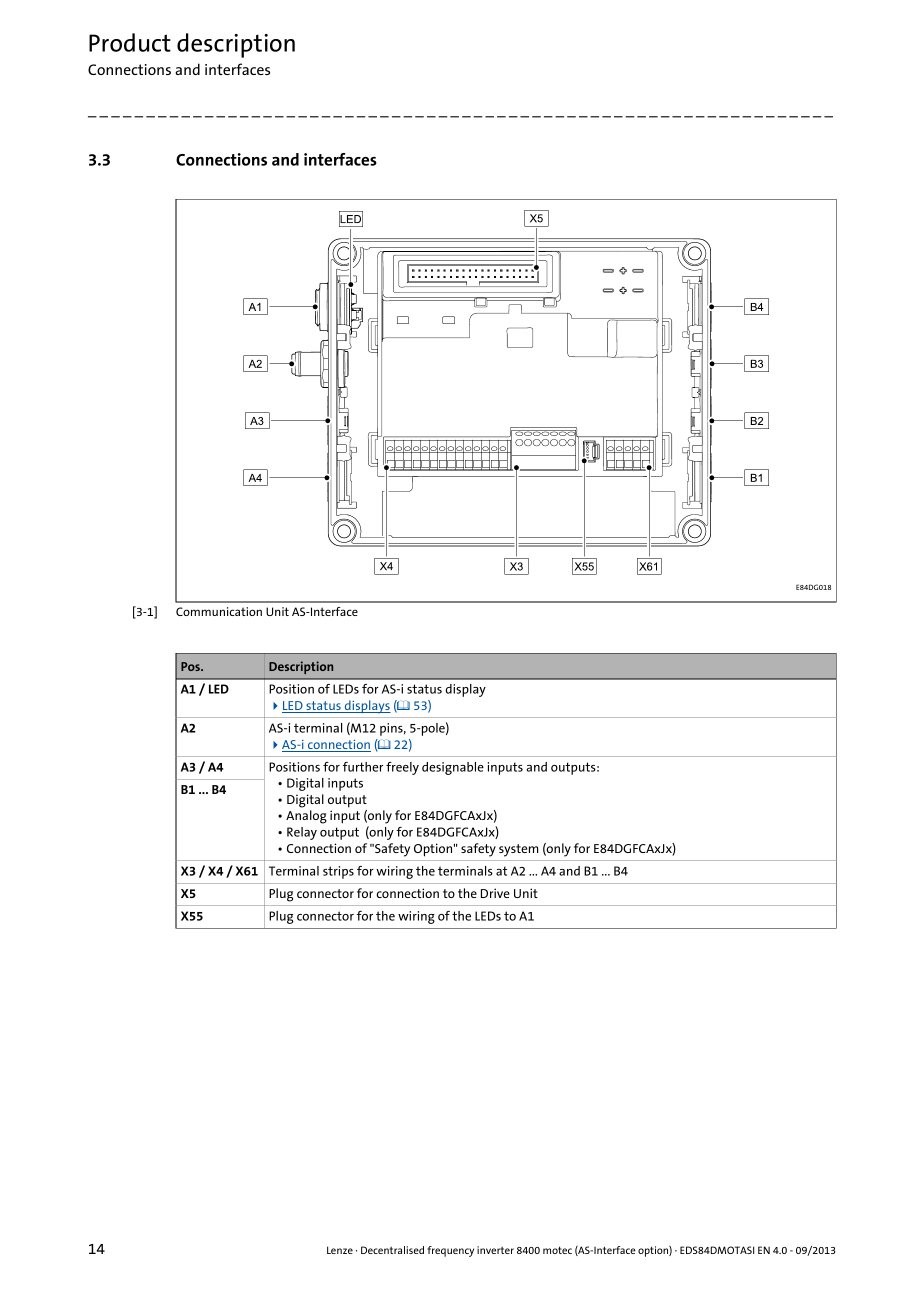  Describe the element at coordinates (130, 42) in the document. I see `Product` at that location.
